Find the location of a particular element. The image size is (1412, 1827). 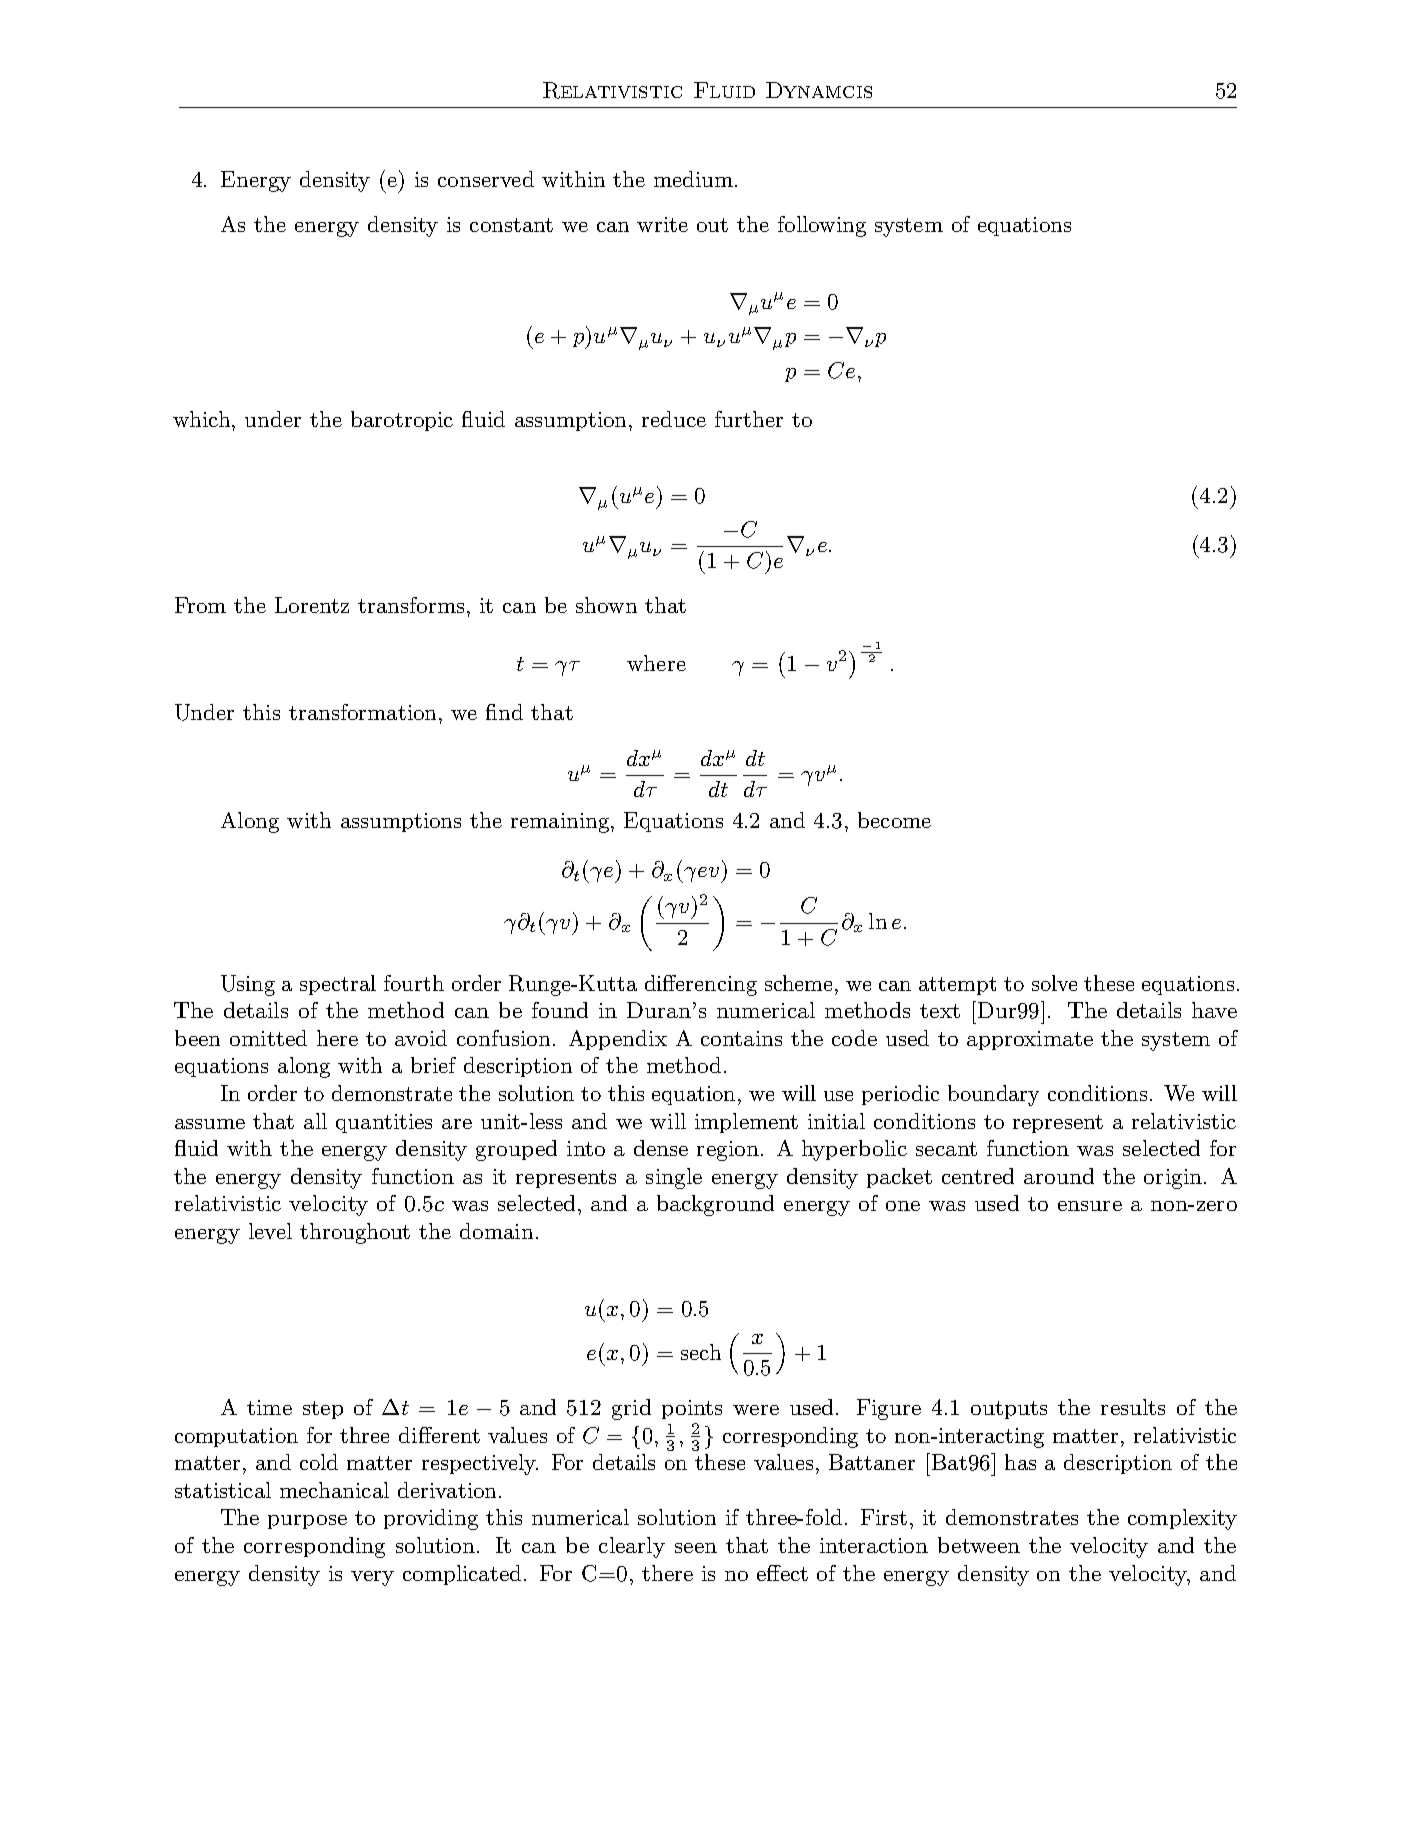

shown is located at coordinates (606, 605).
